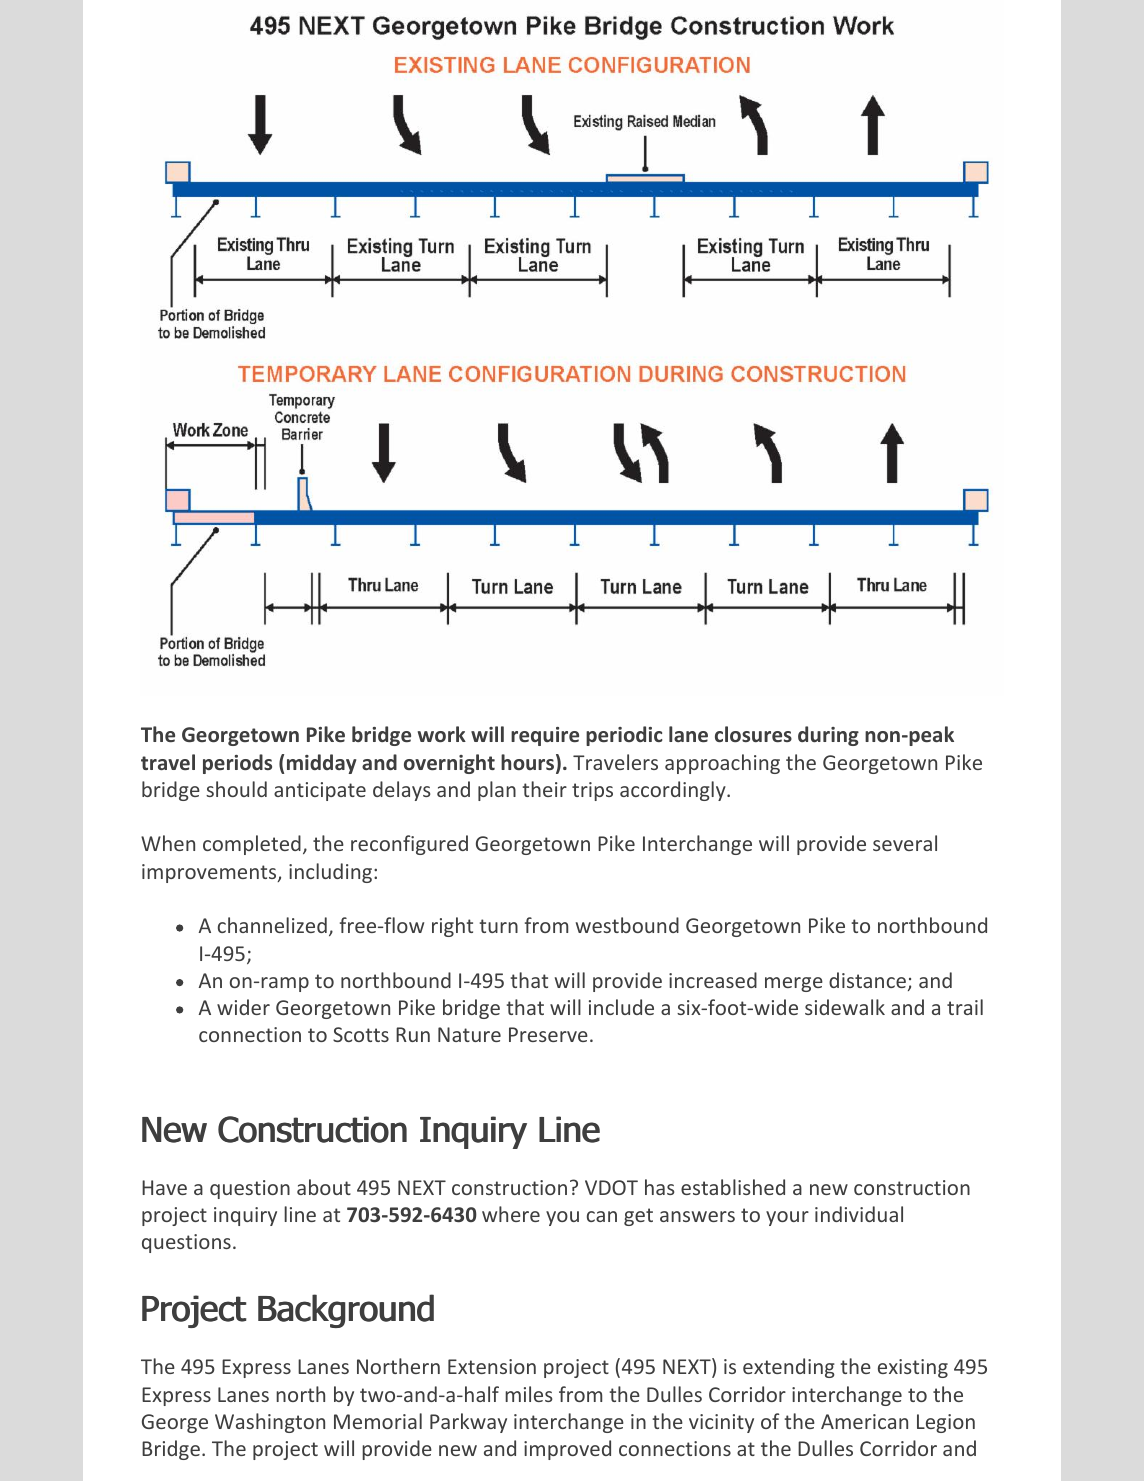 The width and height of the image is (1145, 1481). I want to click on about, so click(324, 1187).
